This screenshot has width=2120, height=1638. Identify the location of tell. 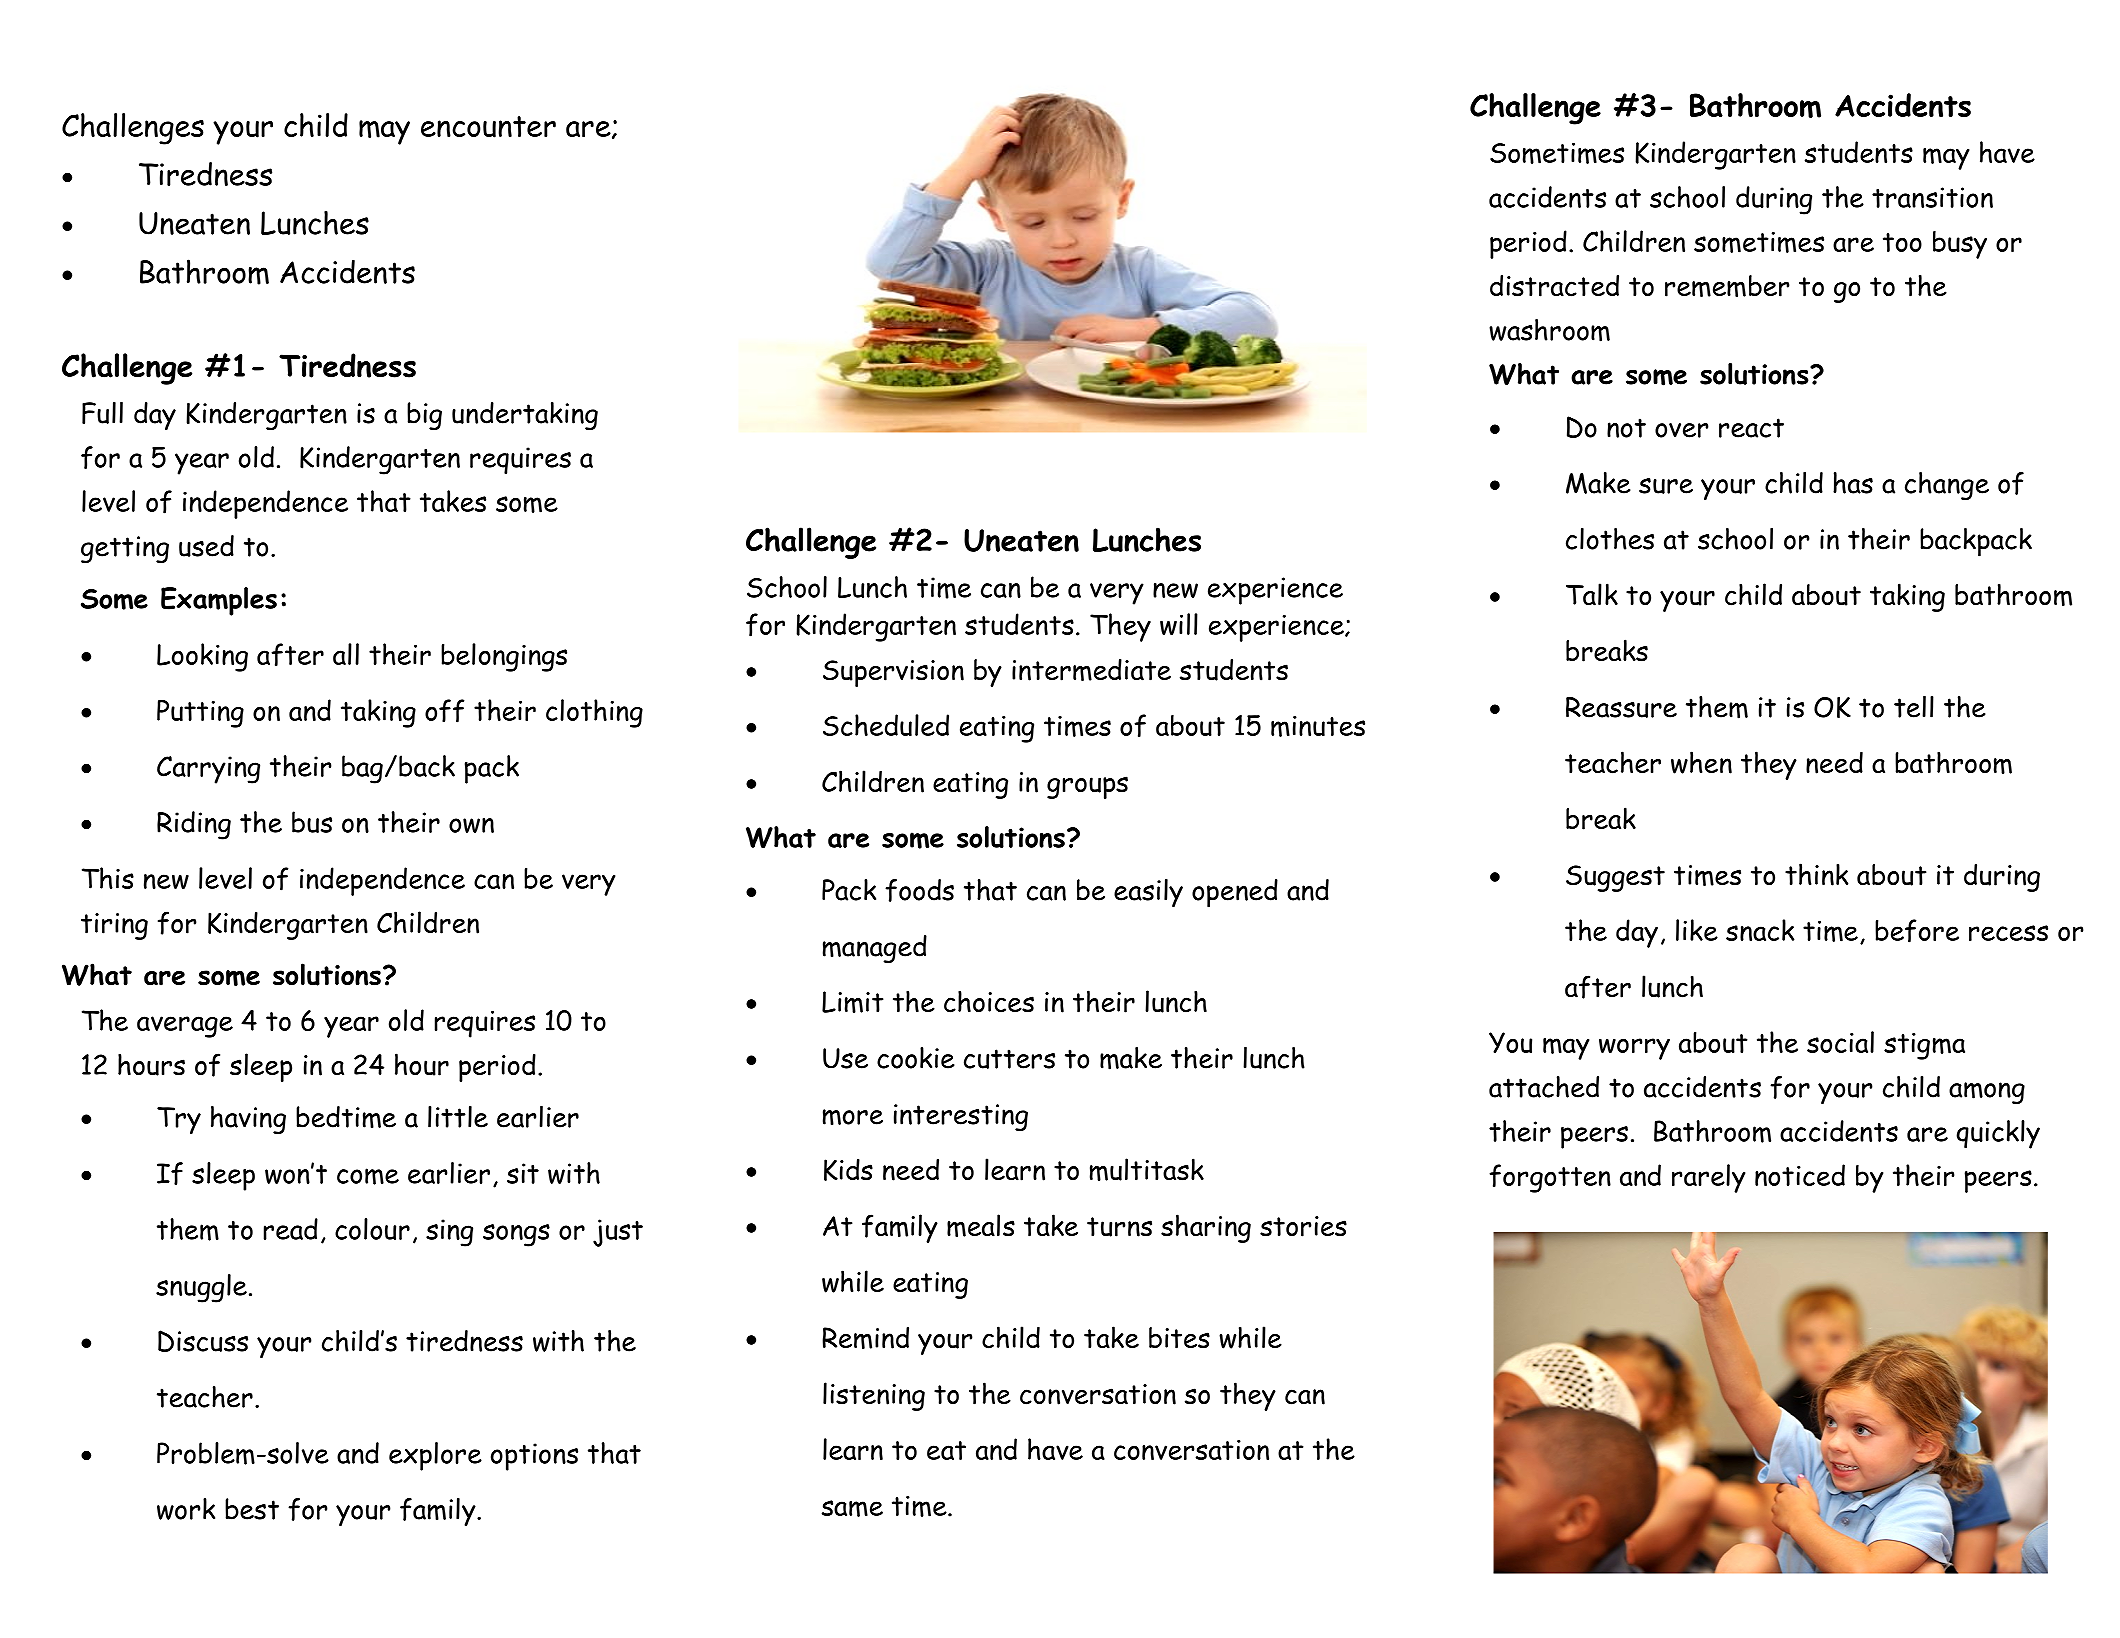
(1914, 707).
